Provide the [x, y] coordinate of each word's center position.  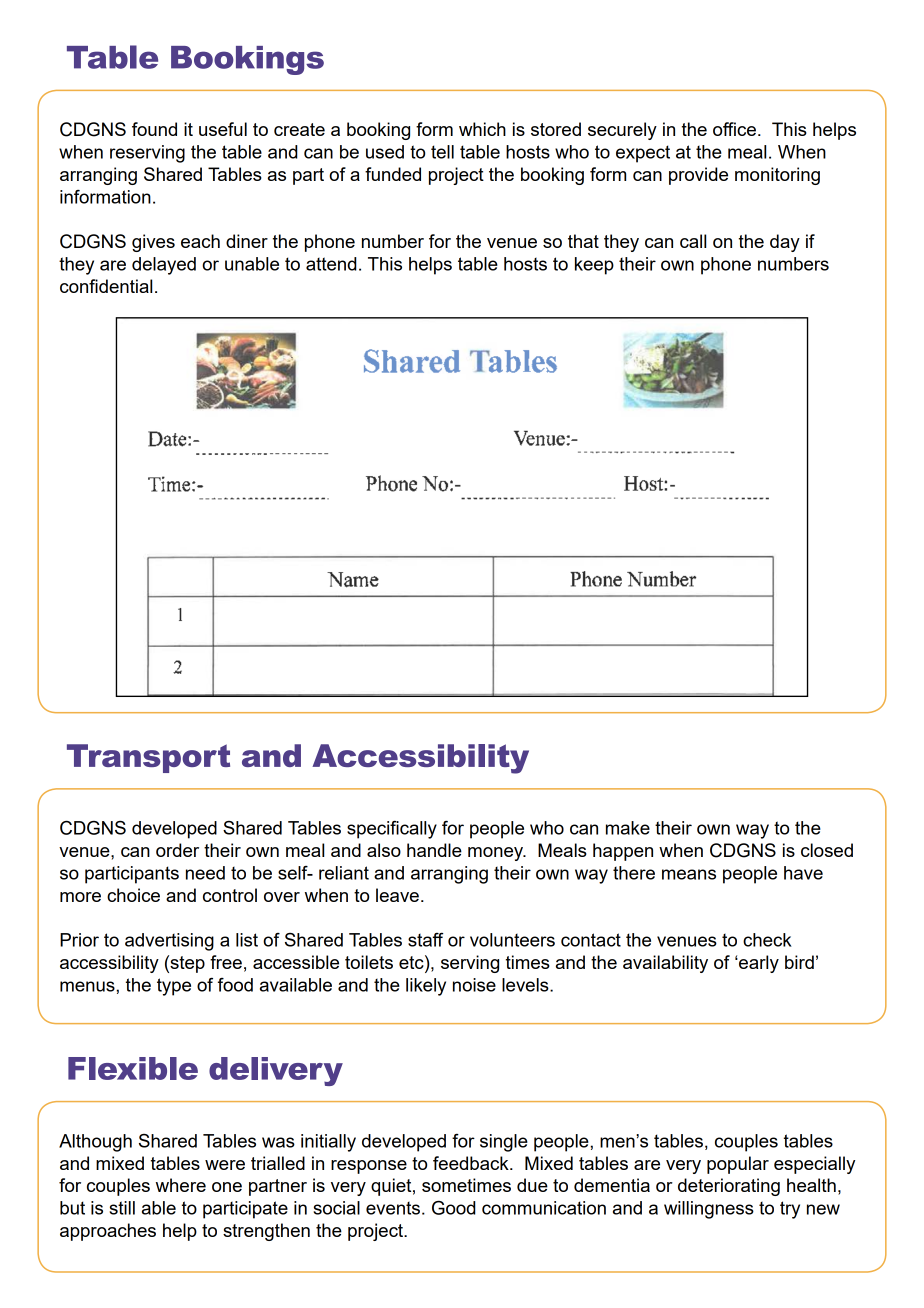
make [628, 828]
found [154, 129]
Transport [148, 758]
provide [698, 176]
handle [434, 850]
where [181, 1185]
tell [442, 152]
